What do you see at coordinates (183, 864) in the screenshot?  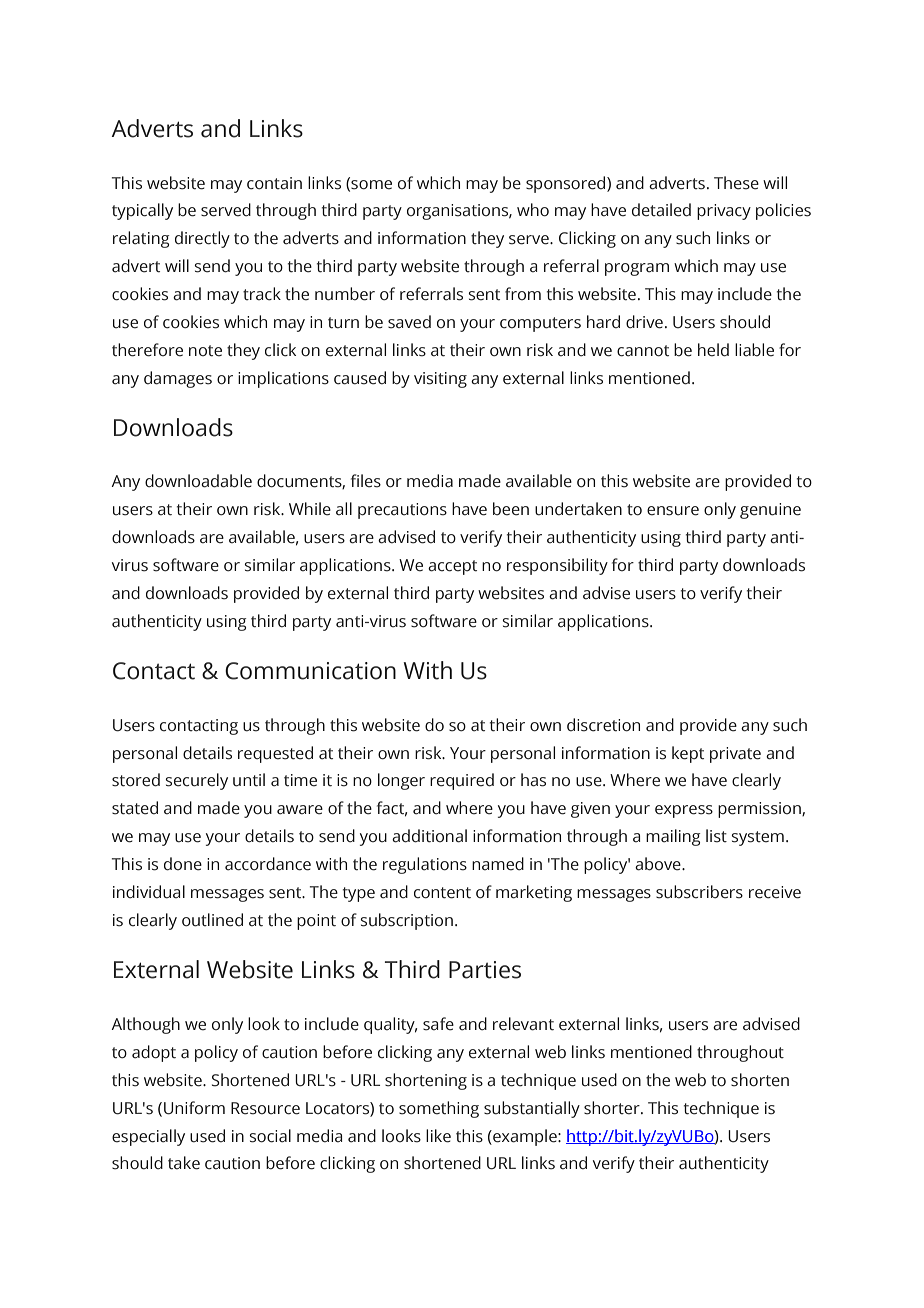 I see `done` at bounding box center [183, 864].
